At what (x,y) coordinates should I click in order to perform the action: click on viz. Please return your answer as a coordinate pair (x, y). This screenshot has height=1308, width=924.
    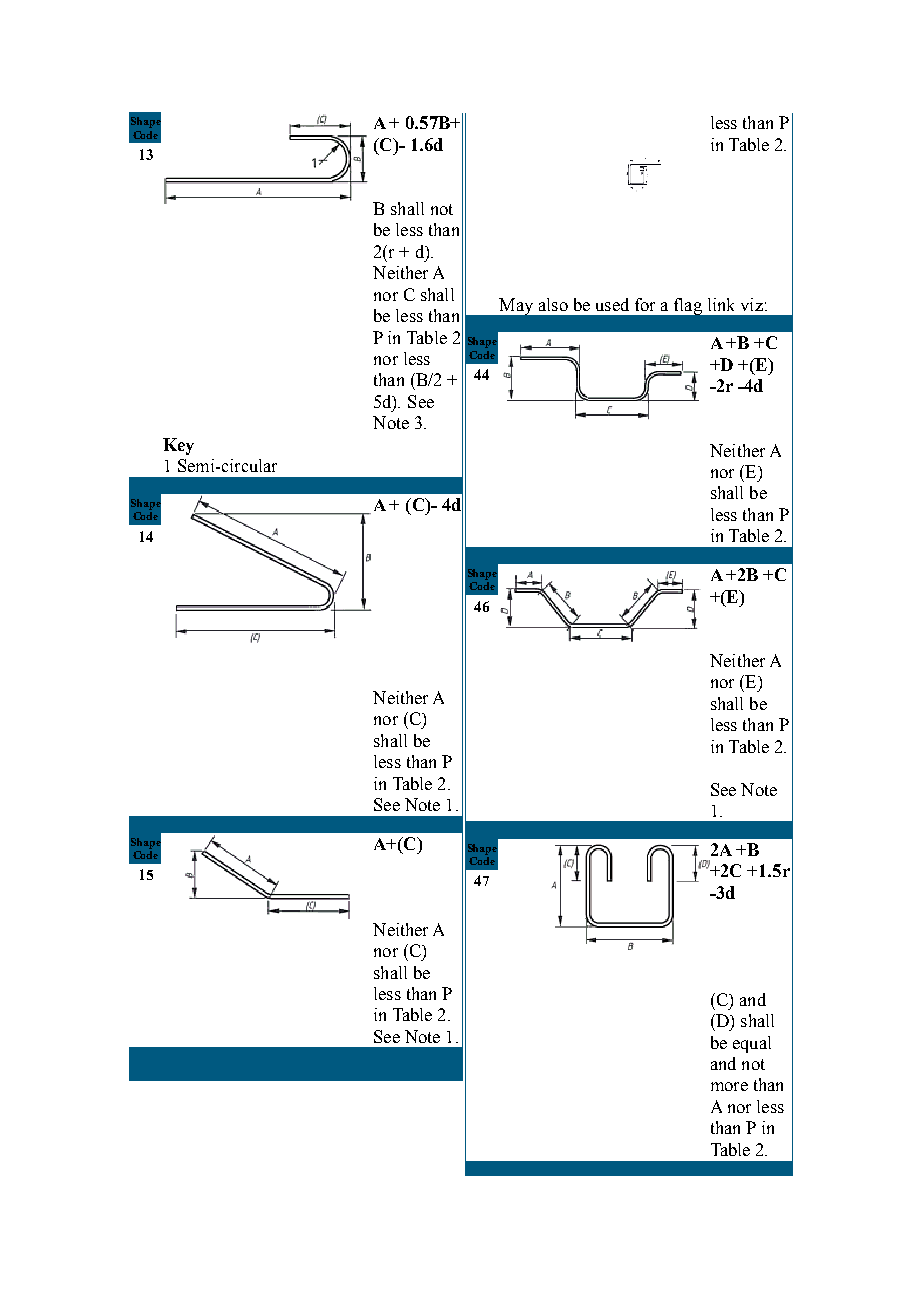
    Looking at the image, I should click on (752, 304).
